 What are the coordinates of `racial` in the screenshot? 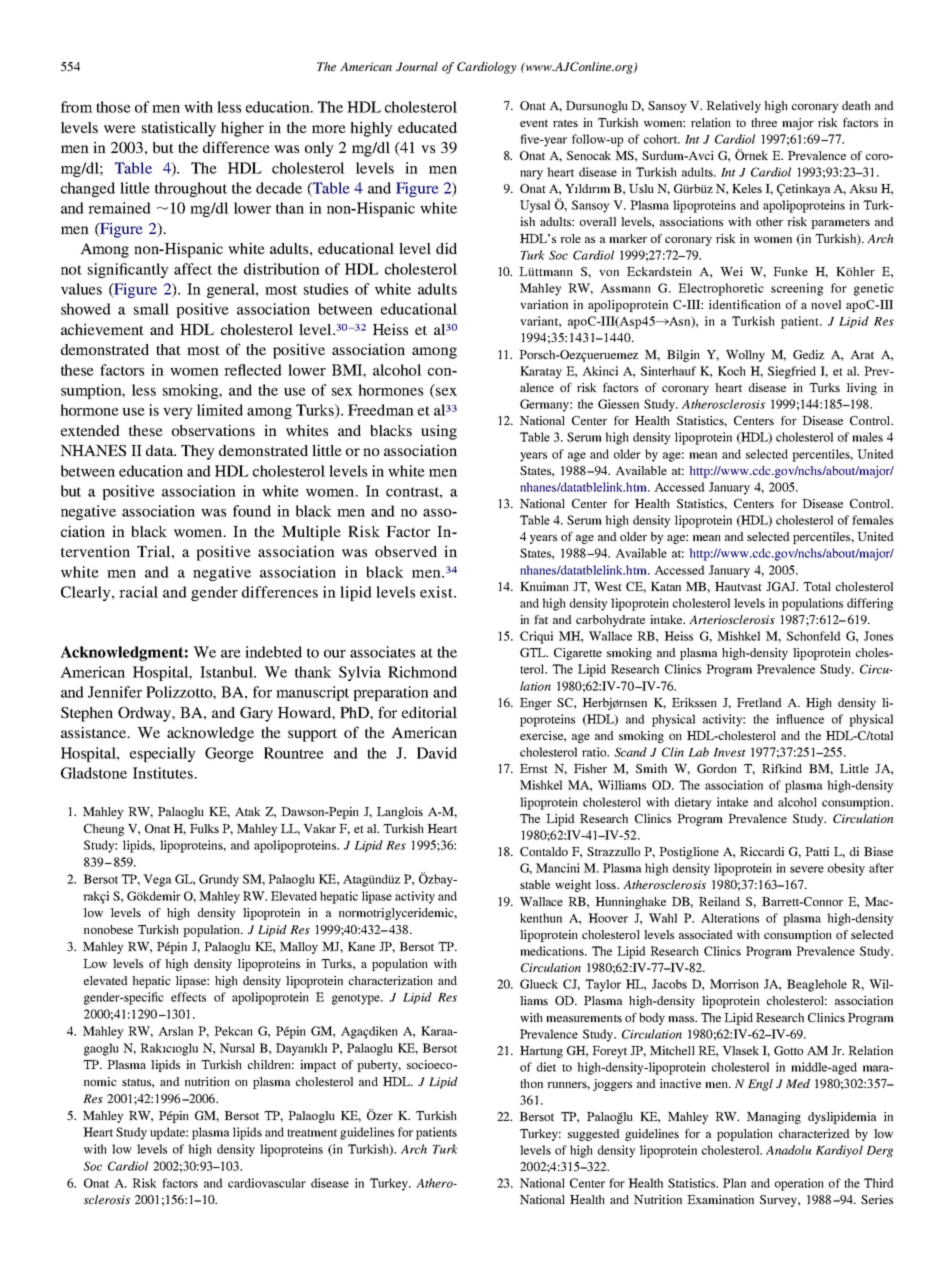 It's located at (138, 592).
